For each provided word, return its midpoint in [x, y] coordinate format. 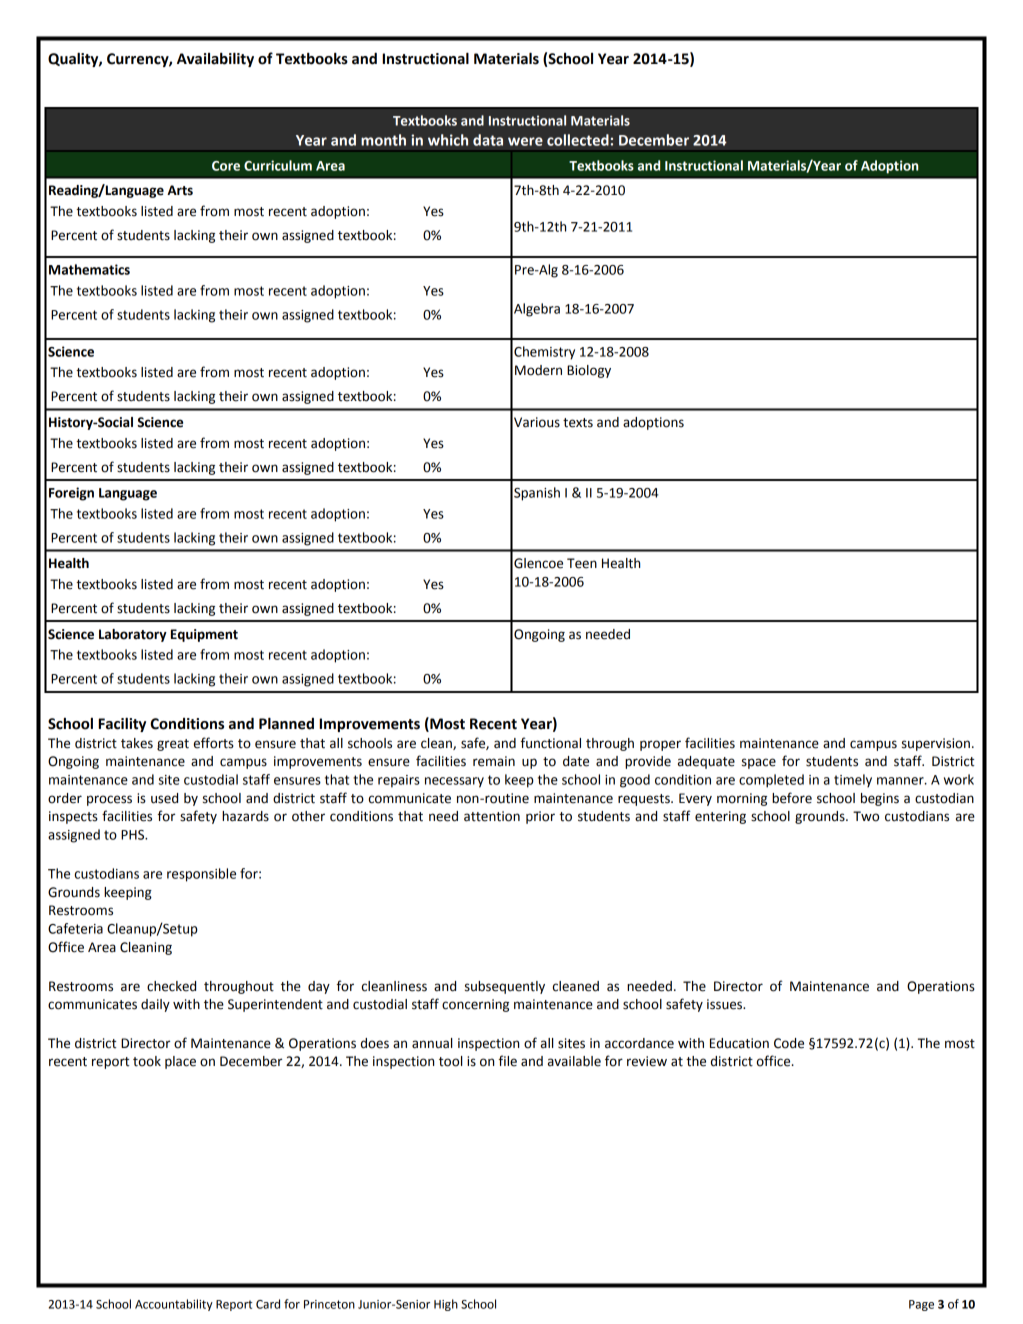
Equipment [204, 635]
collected [578, 140]
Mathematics [89, 269]
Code [789, 1043]
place [180, 1062]
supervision [936, 744]
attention [492, 816]
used [164, 798]
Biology [589, 371]
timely [853, 781]
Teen [582, 563]
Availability [215, 59]
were [525, 141]
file [508, 1061]
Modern [538, 370]
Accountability [174, 1305]
